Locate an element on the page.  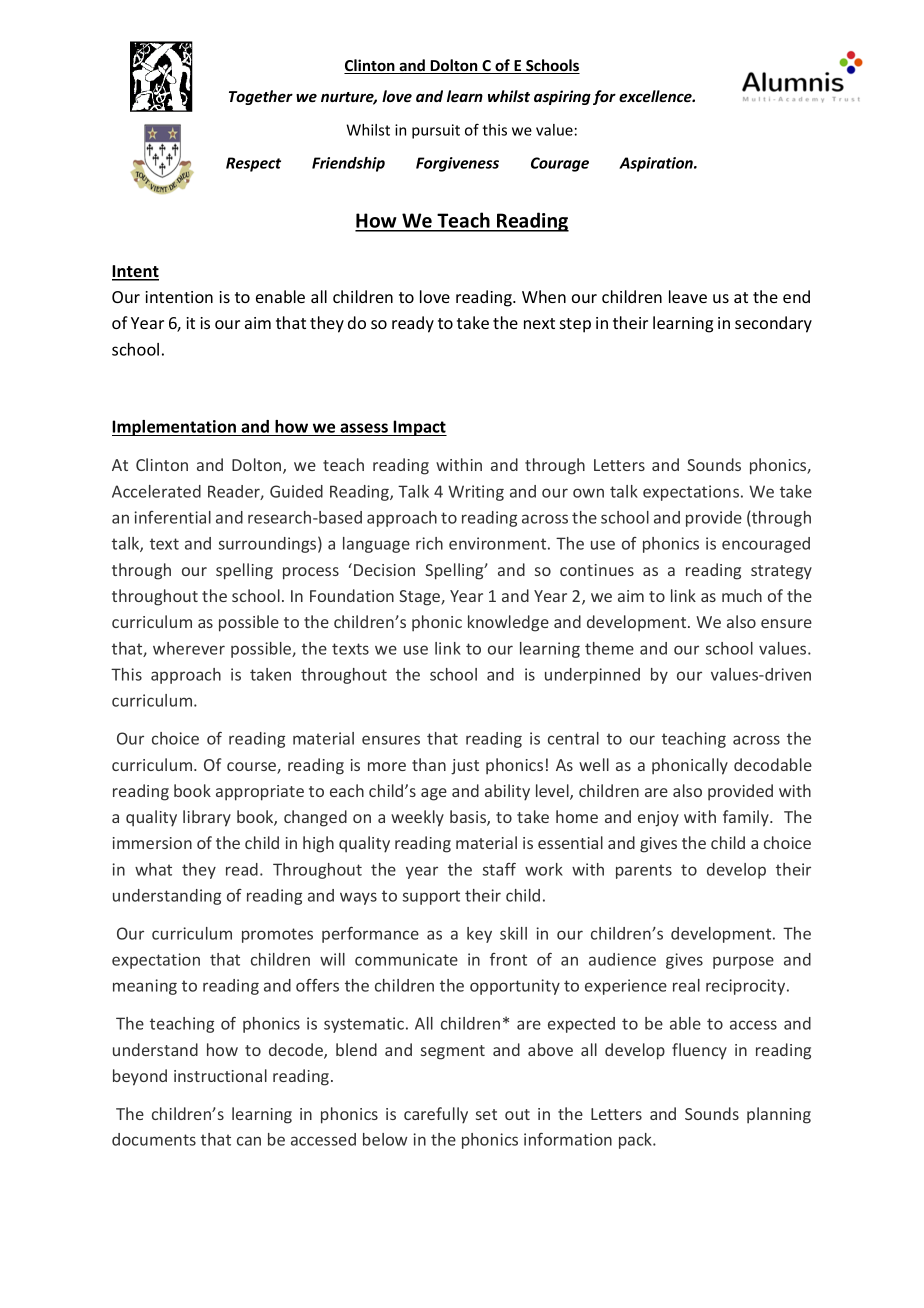
much is located at coordinates (742, 595).
